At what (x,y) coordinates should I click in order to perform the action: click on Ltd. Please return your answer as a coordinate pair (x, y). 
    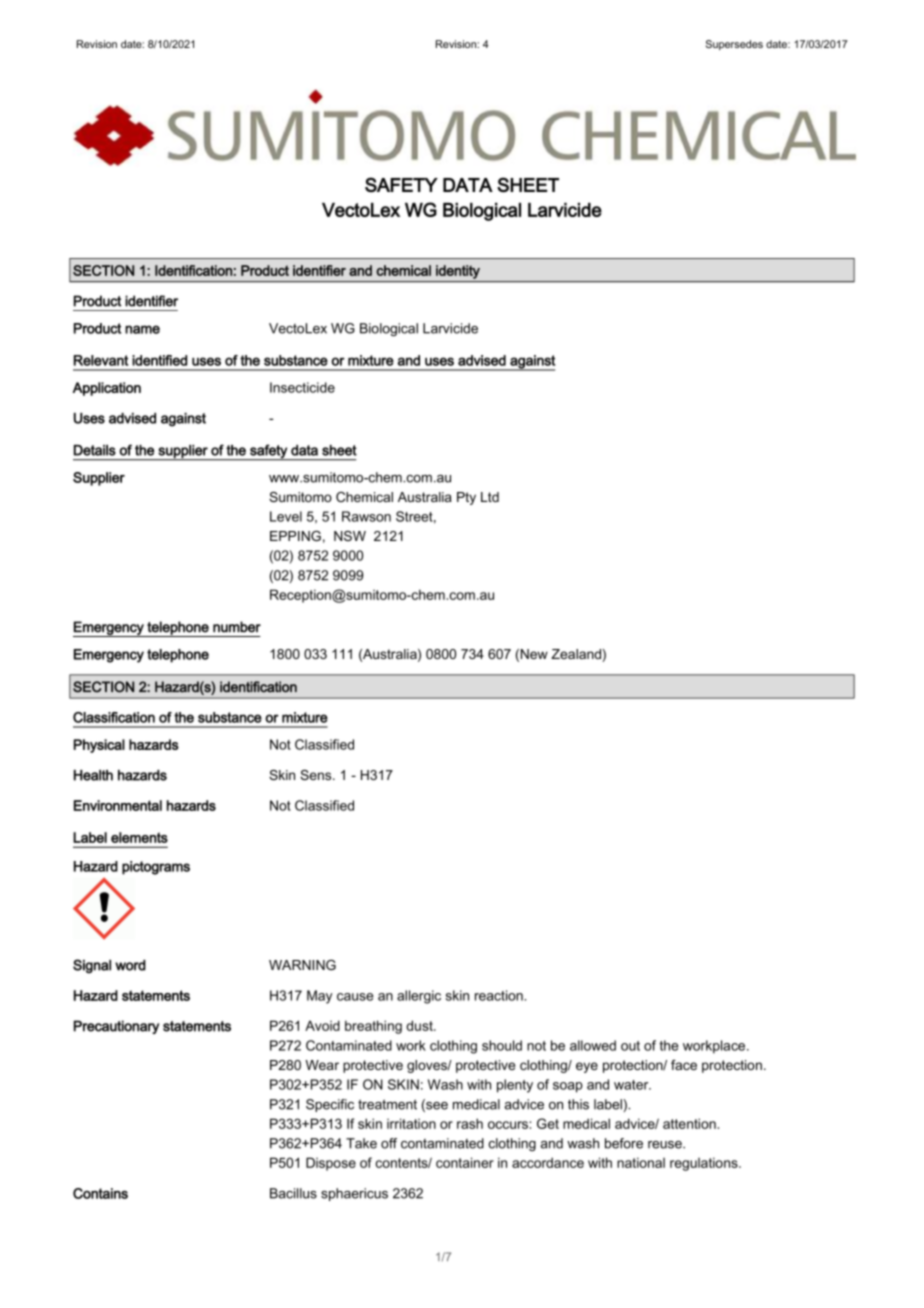
    Looking at the image, I should click on (490, 497).
